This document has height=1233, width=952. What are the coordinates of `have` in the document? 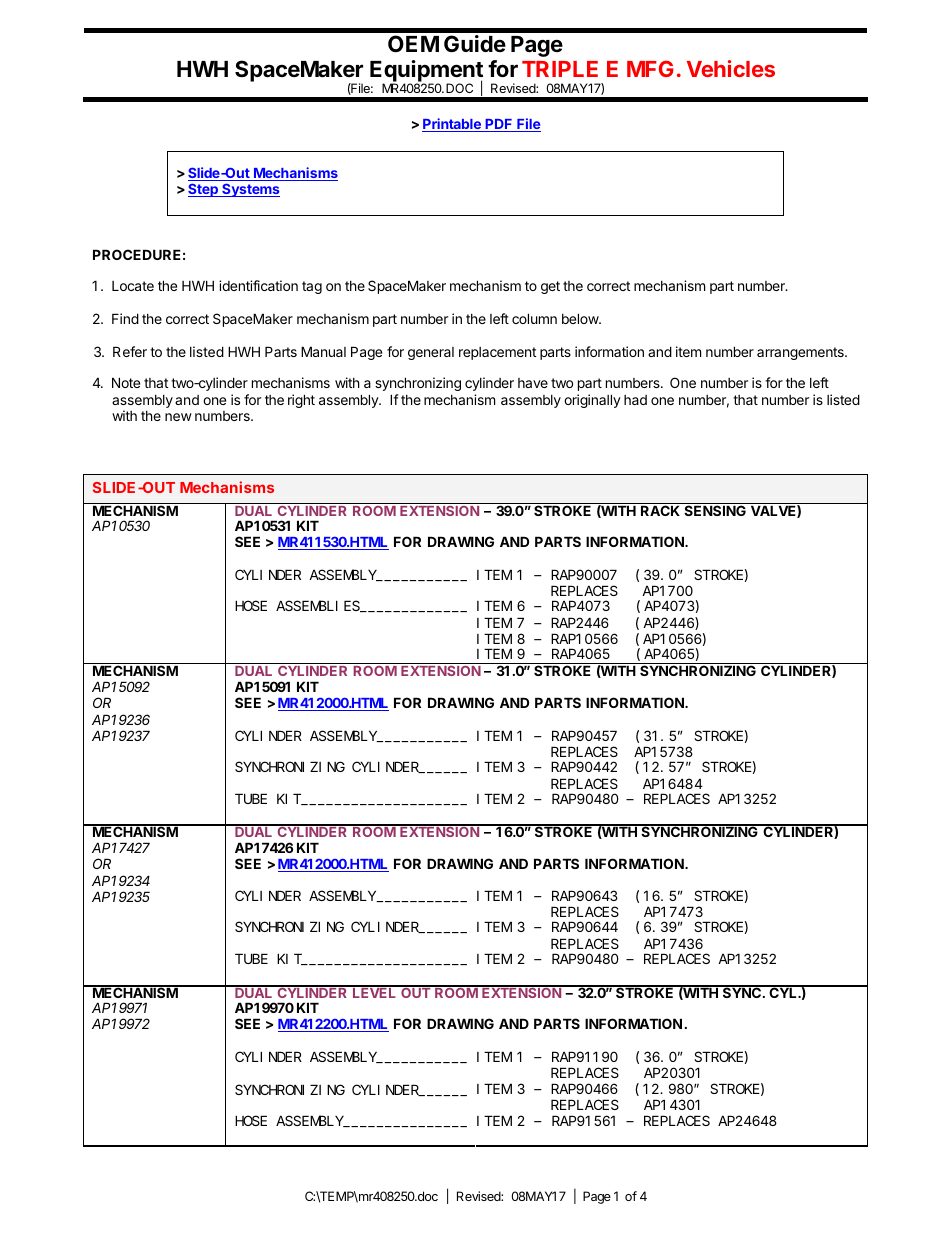 It's located at (533, 383).
